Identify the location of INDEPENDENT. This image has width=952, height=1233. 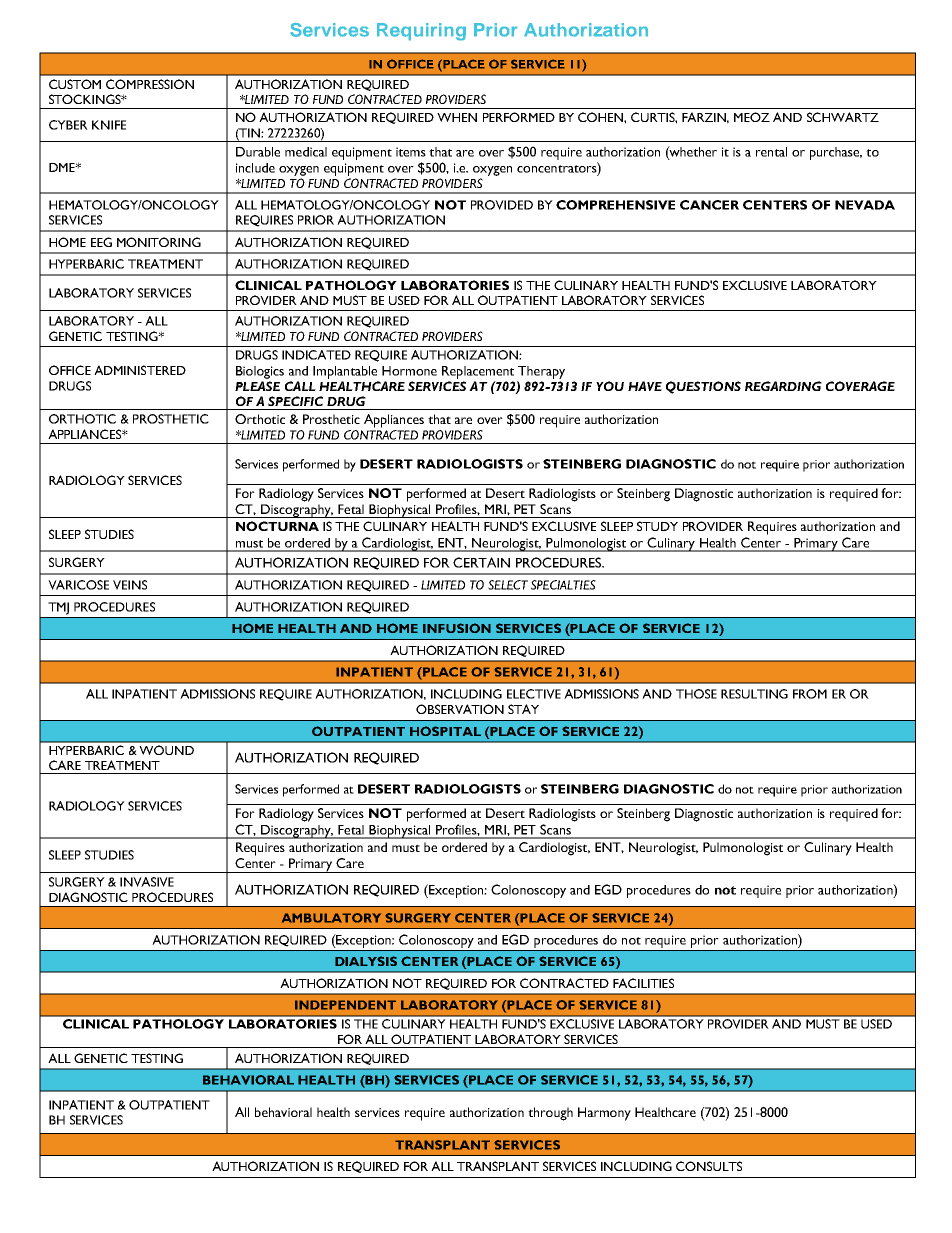
(345, 1005).
